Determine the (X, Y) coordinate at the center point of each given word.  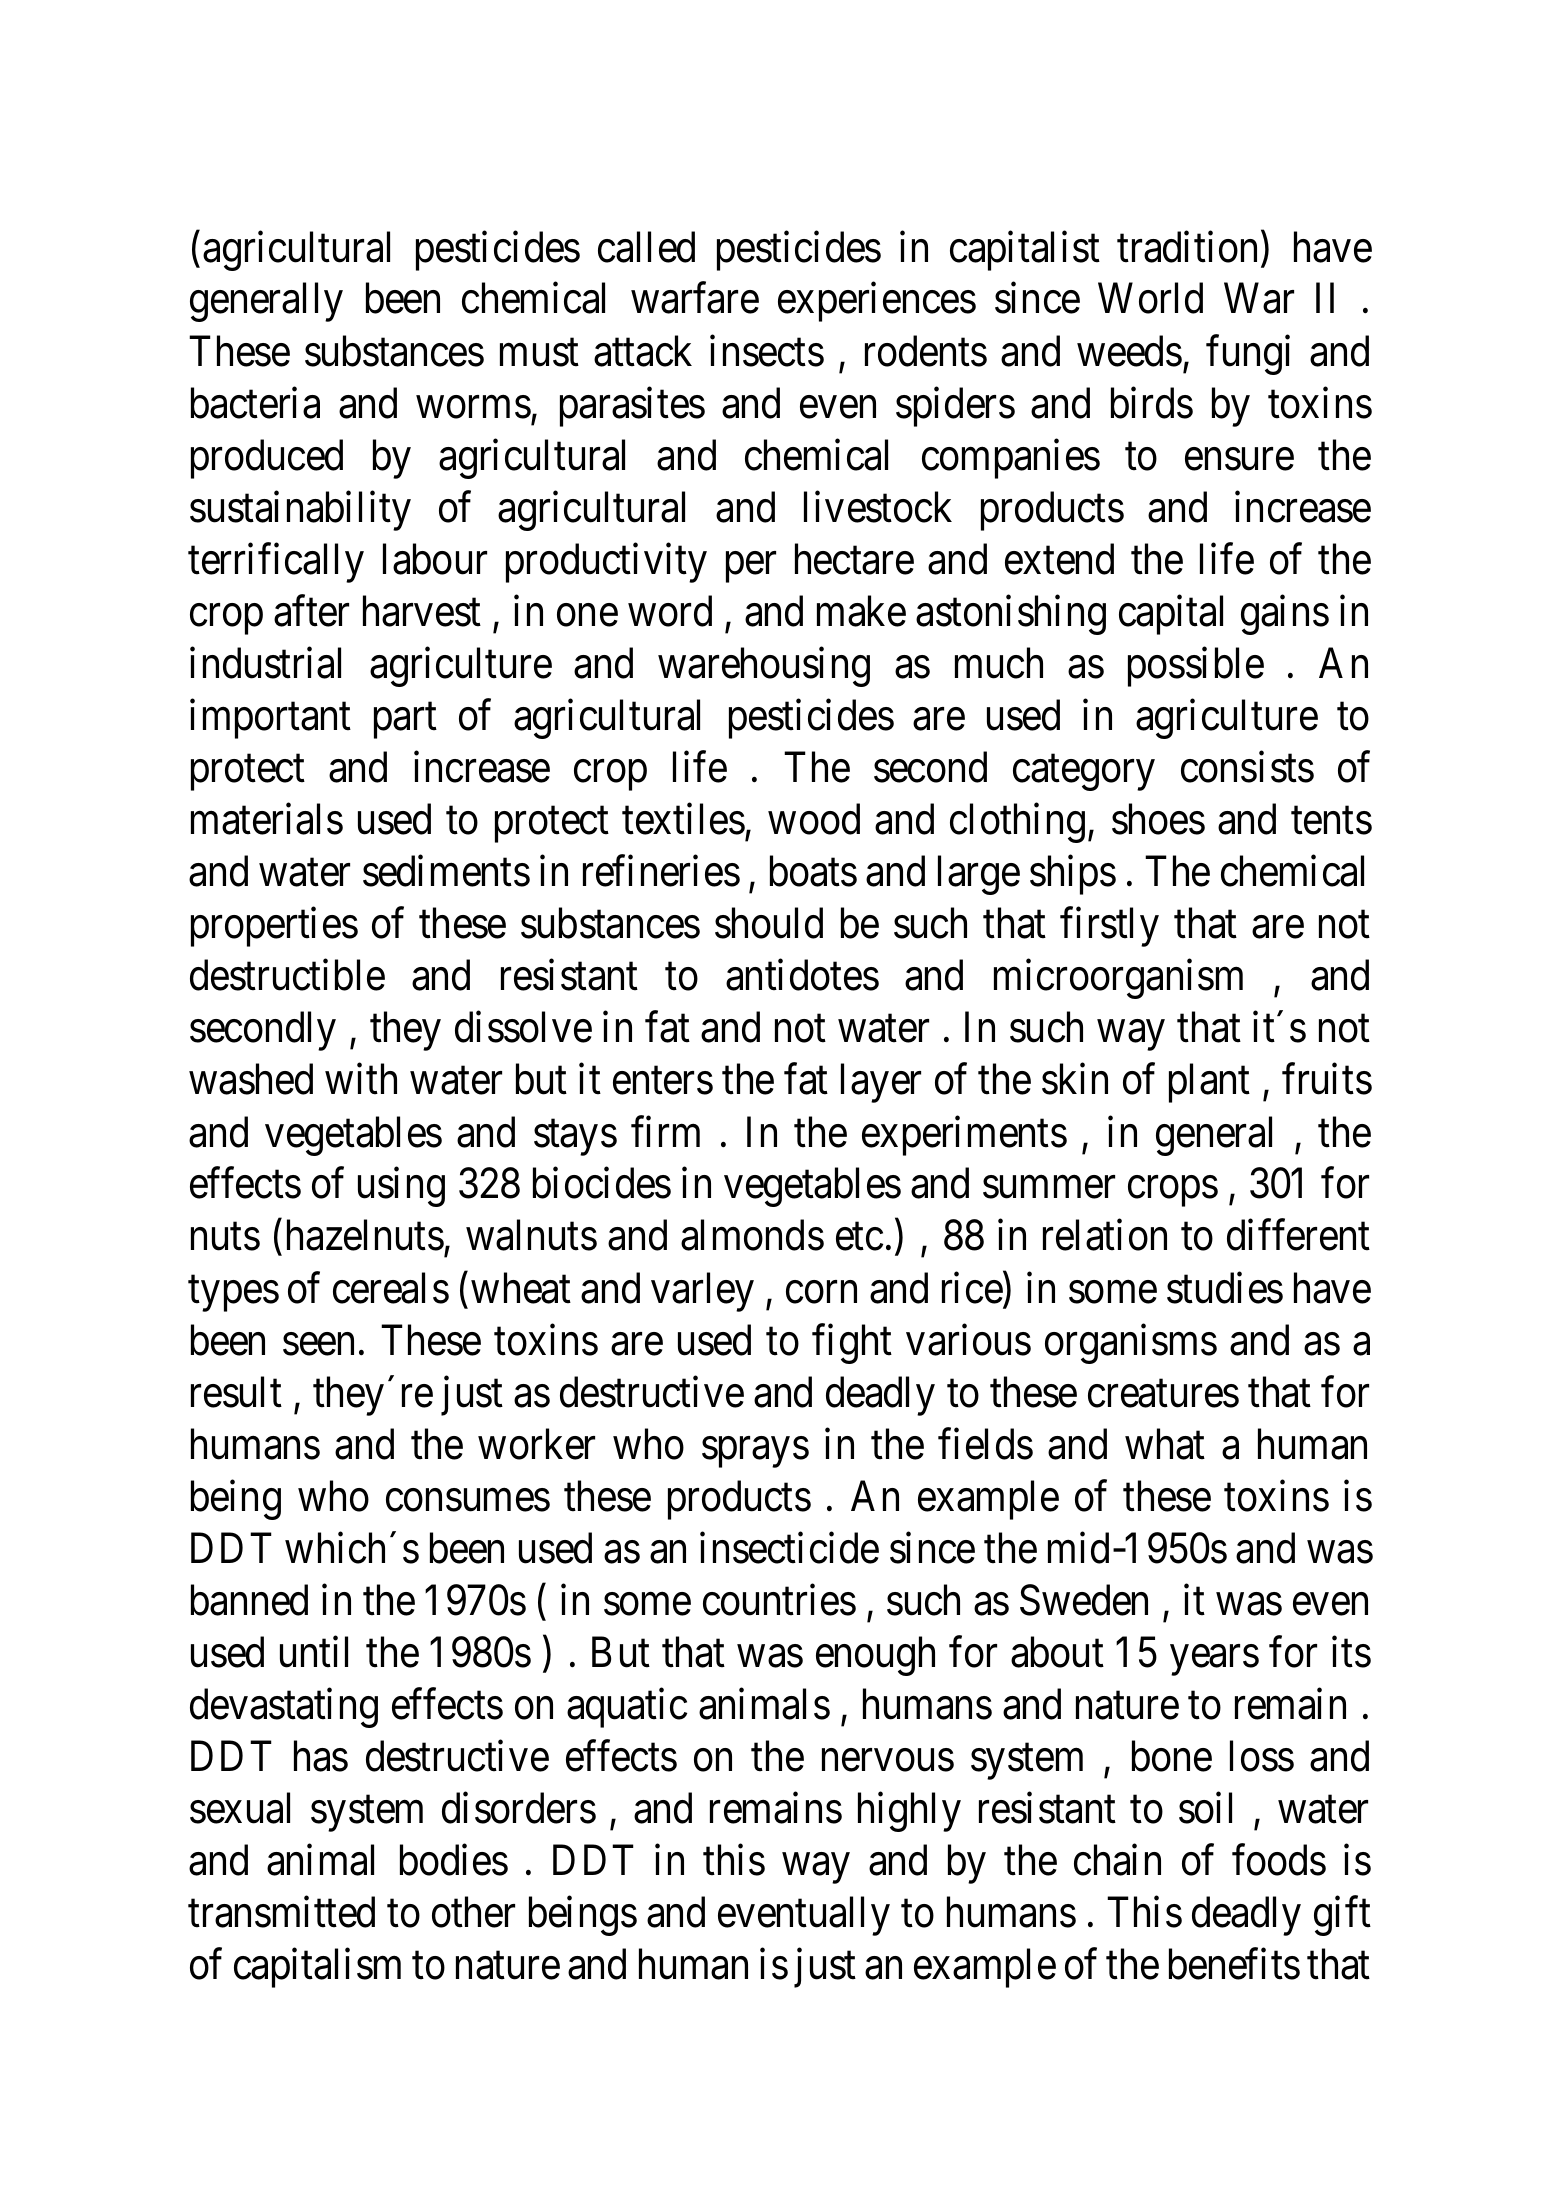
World (1150, 298)
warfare (695, 298)
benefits (1234, 1964)
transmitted (281, 1912)
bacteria (255, 403)
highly (909, 1812)
